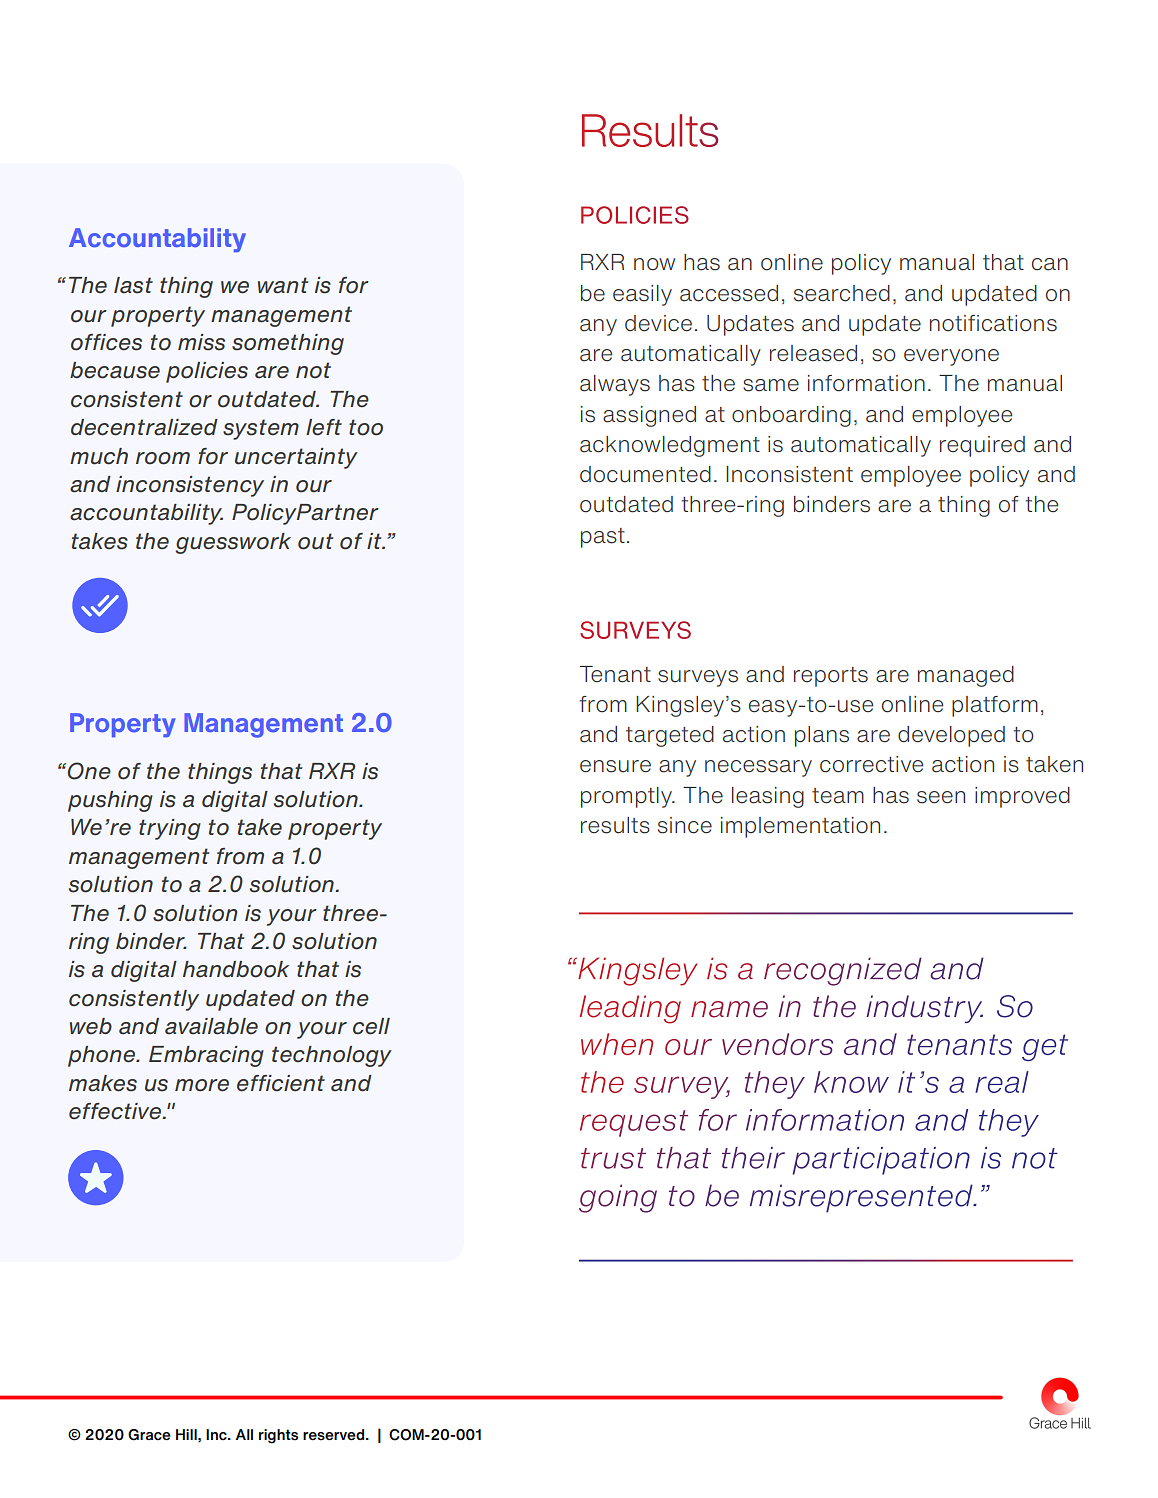 This image has height=1498, width=1158. What do you see at coordinates (149, 1435) in the image?
I see `Grace` at bounding box center [149, 1435].
